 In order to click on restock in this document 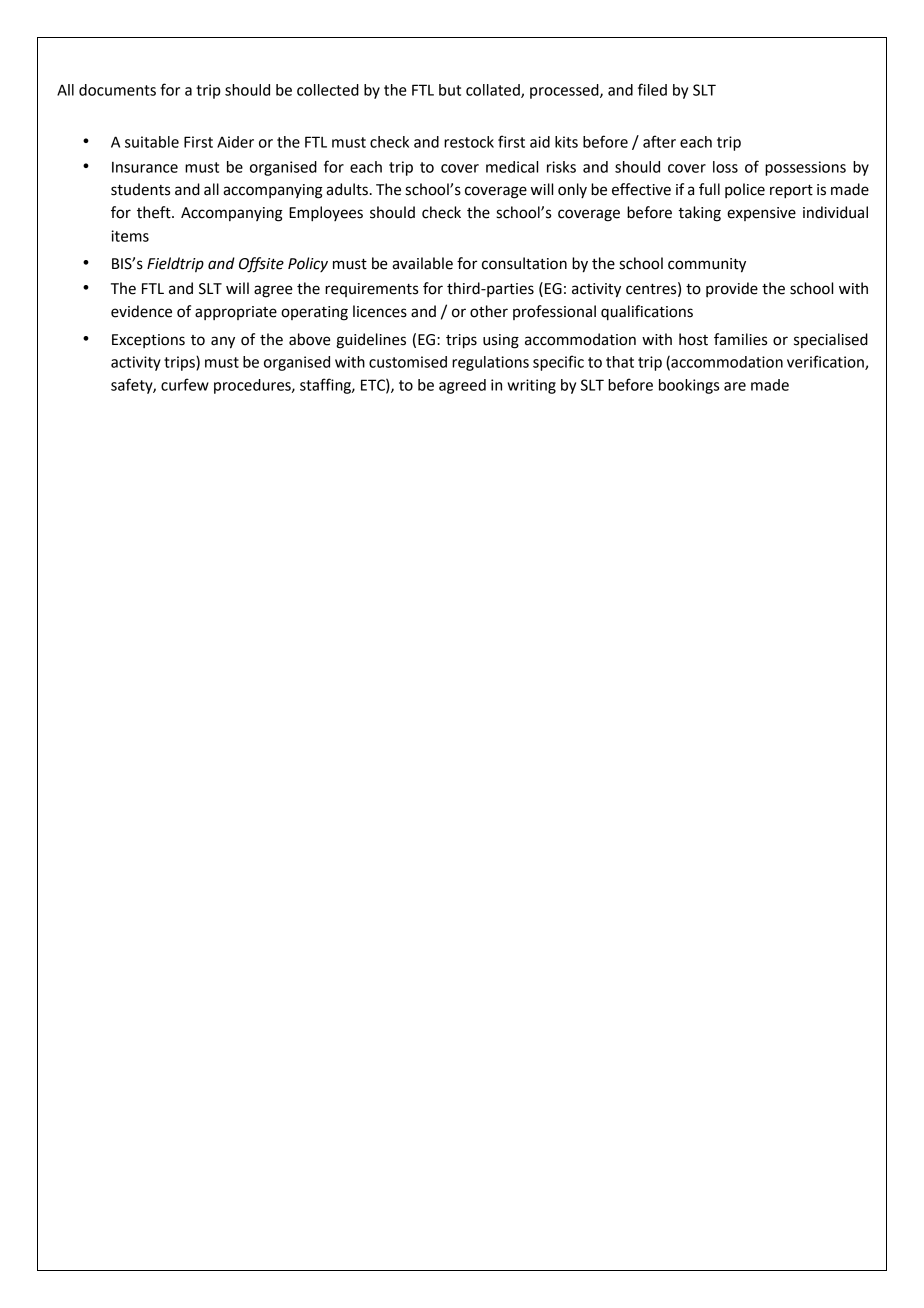, I will do `click(469, 142)`.
